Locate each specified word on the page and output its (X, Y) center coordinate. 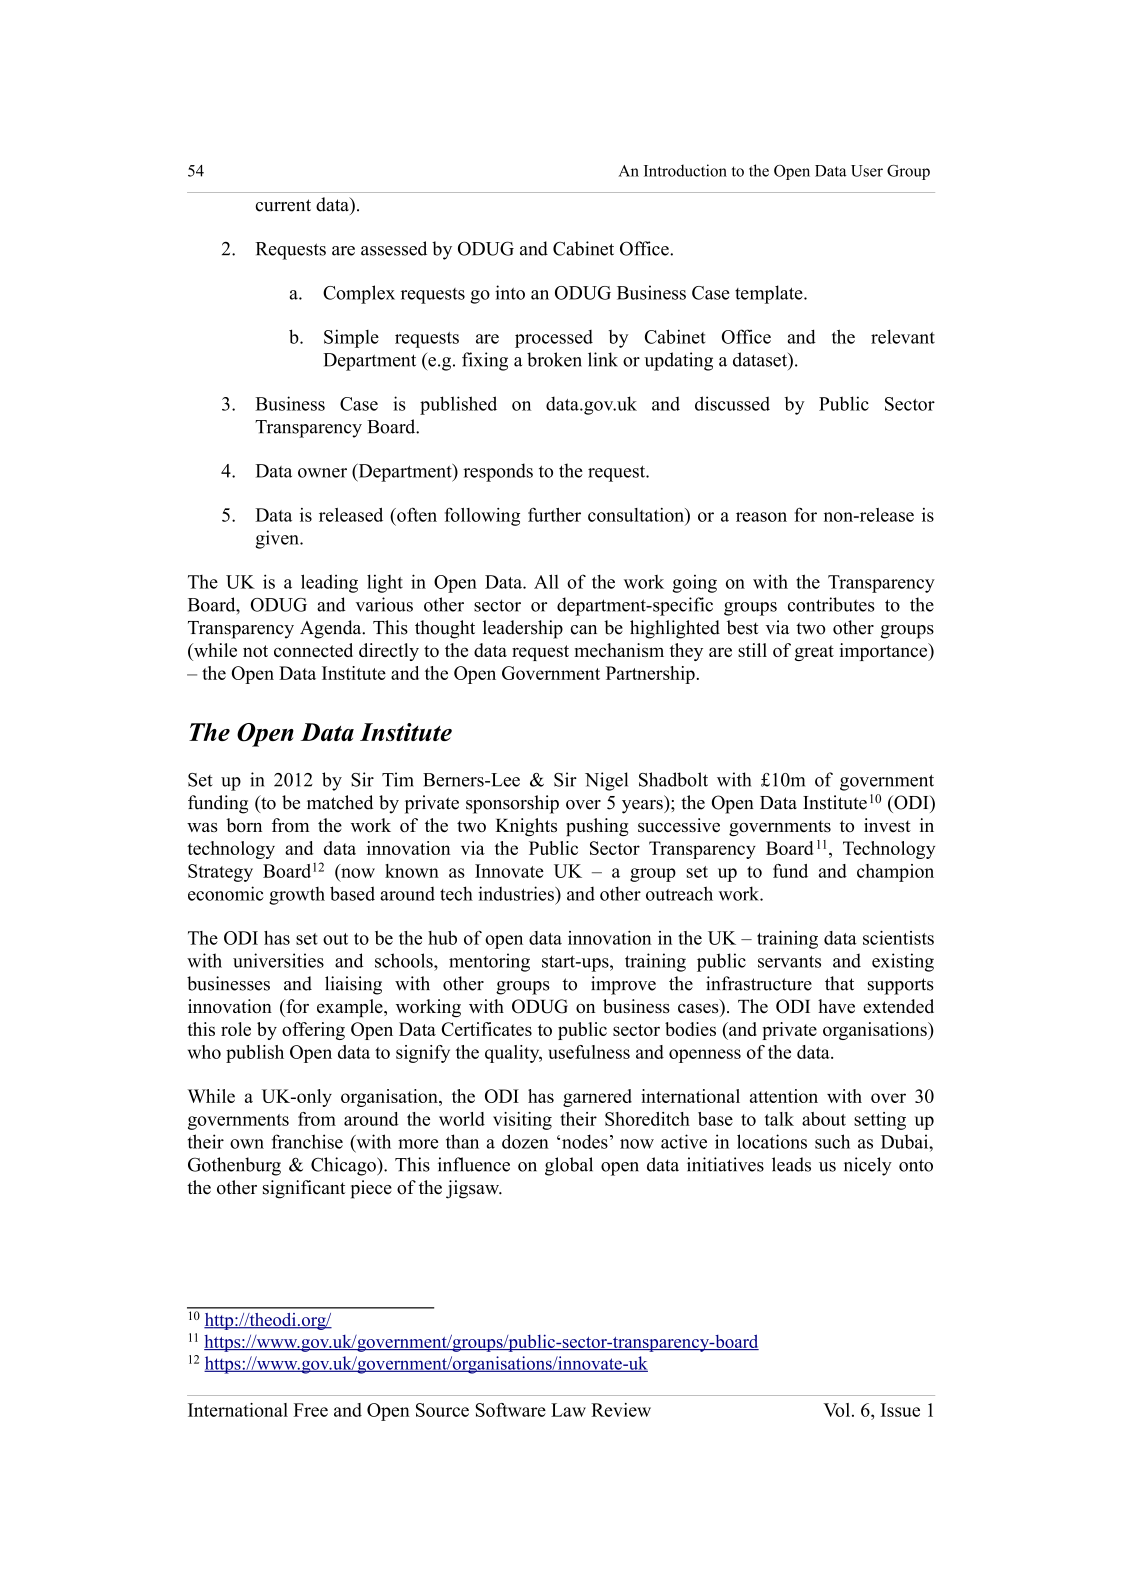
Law (568, 1410)
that (839, 983)
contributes (831, 604)
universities (278, 960)
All (546, 581)
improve (623, 985)
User (867, 171)
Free (310, 1410)
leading (329, 583)
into (510, 292)
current (283, 205)
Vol (838, 1410)
